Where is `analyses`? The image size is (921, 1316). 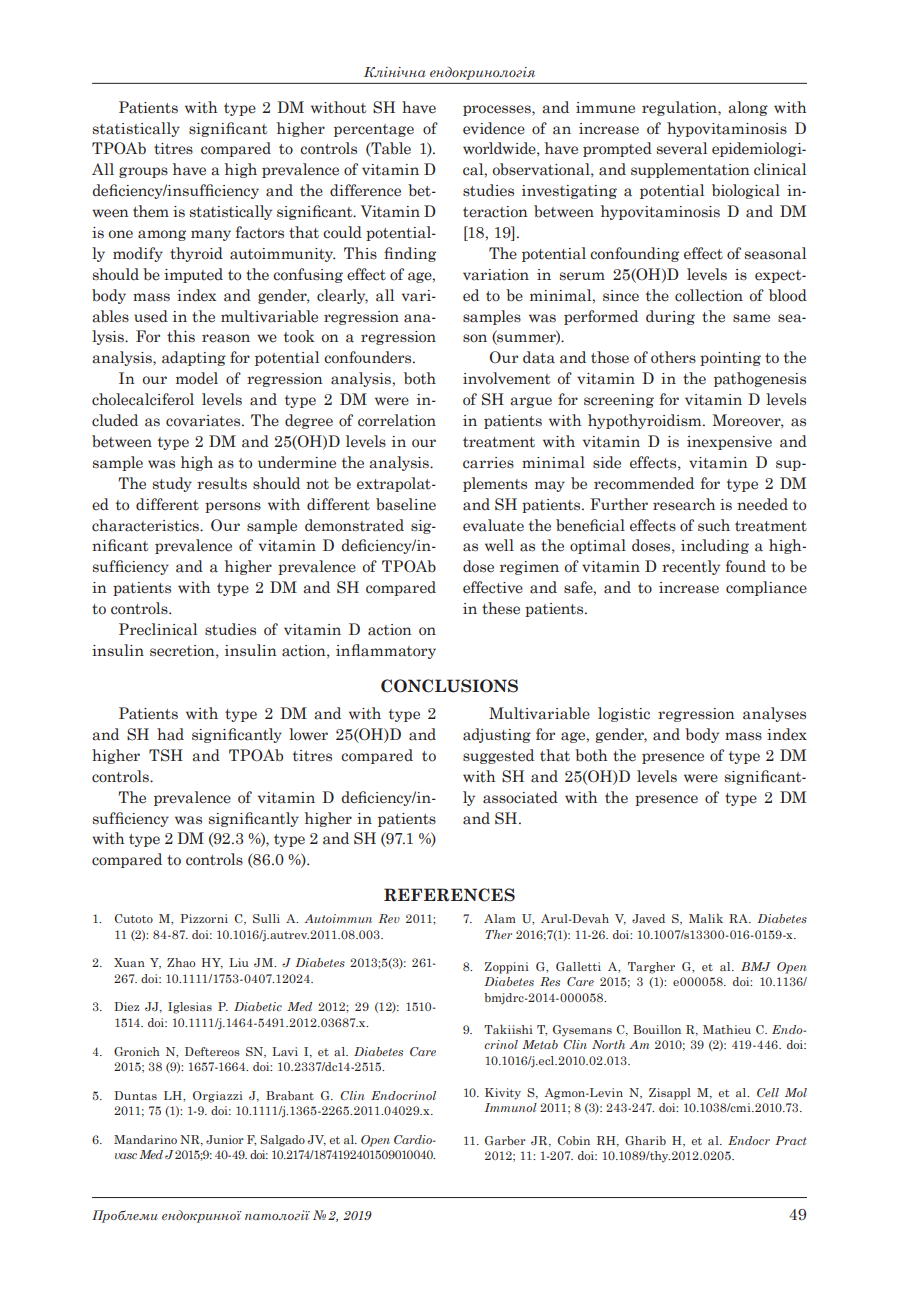 analyses is located at coordinates (774, 714).
